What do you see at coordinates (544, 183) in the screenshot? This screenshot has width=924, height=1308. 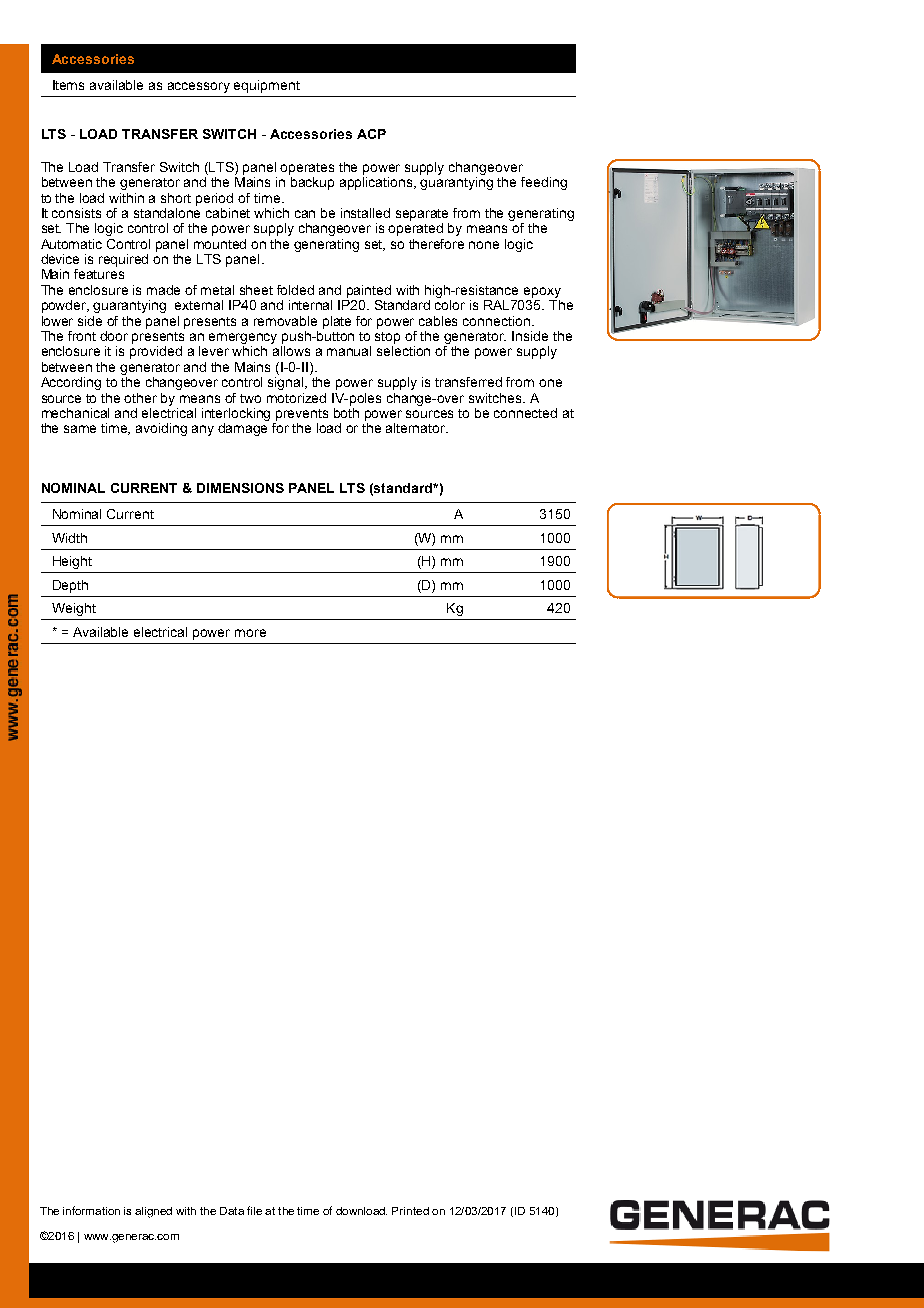 I see `feeding` at bounding box center [544, 183].
